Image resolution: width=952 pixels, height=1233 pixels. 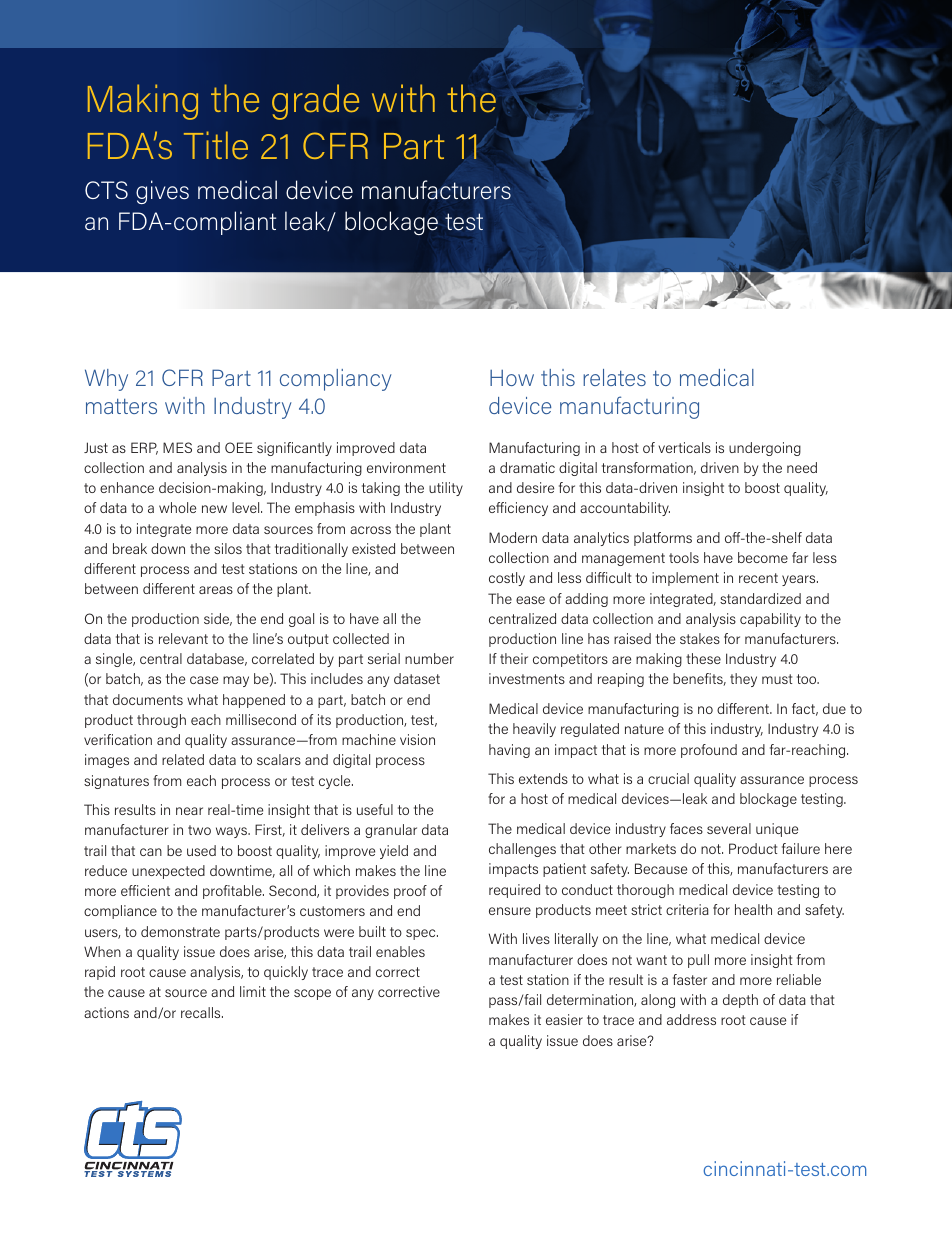 I want to click on easier, so click(x=564, y=1019).
